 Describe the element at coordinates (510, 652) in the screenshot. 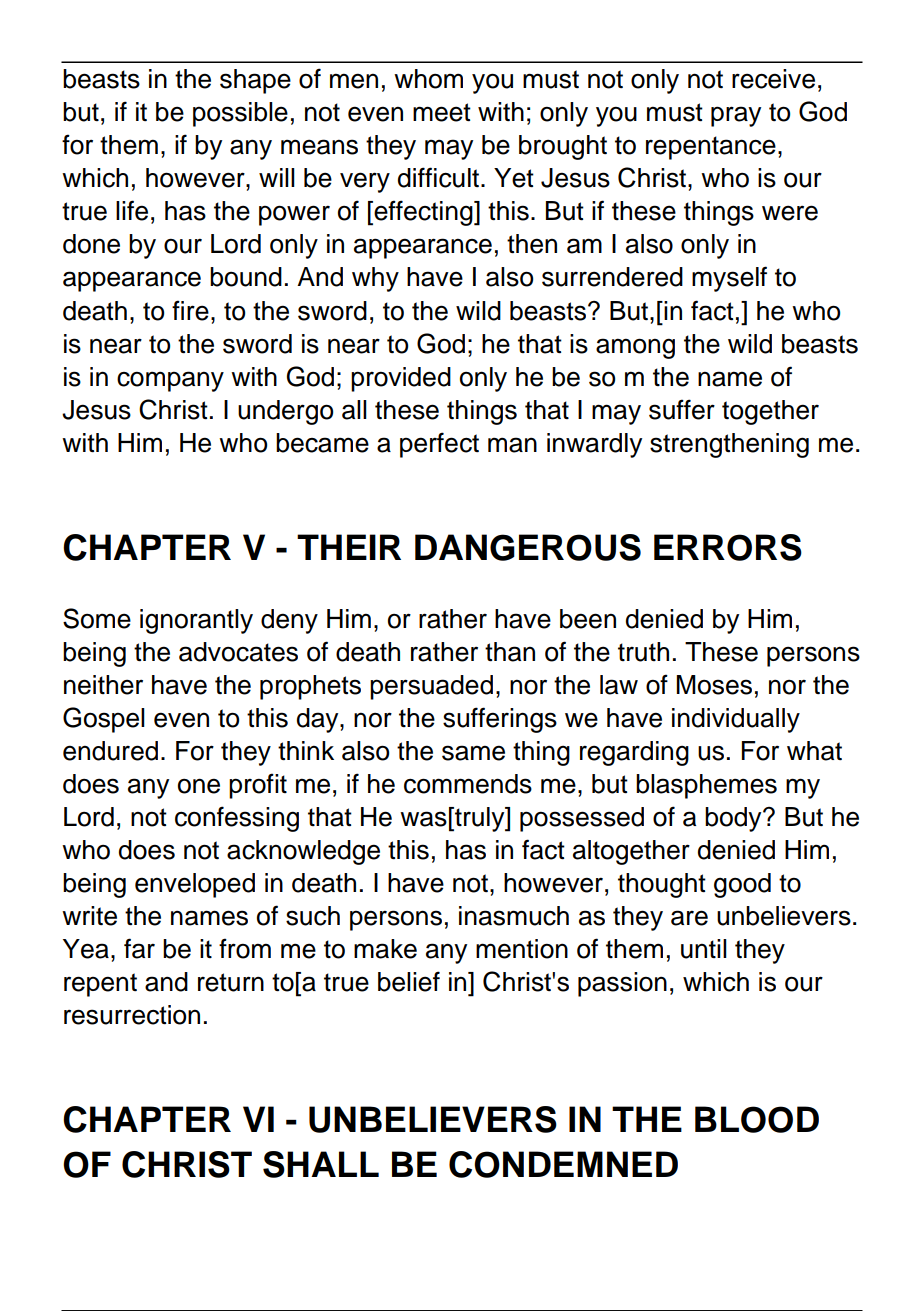

I see `than` at that location.
